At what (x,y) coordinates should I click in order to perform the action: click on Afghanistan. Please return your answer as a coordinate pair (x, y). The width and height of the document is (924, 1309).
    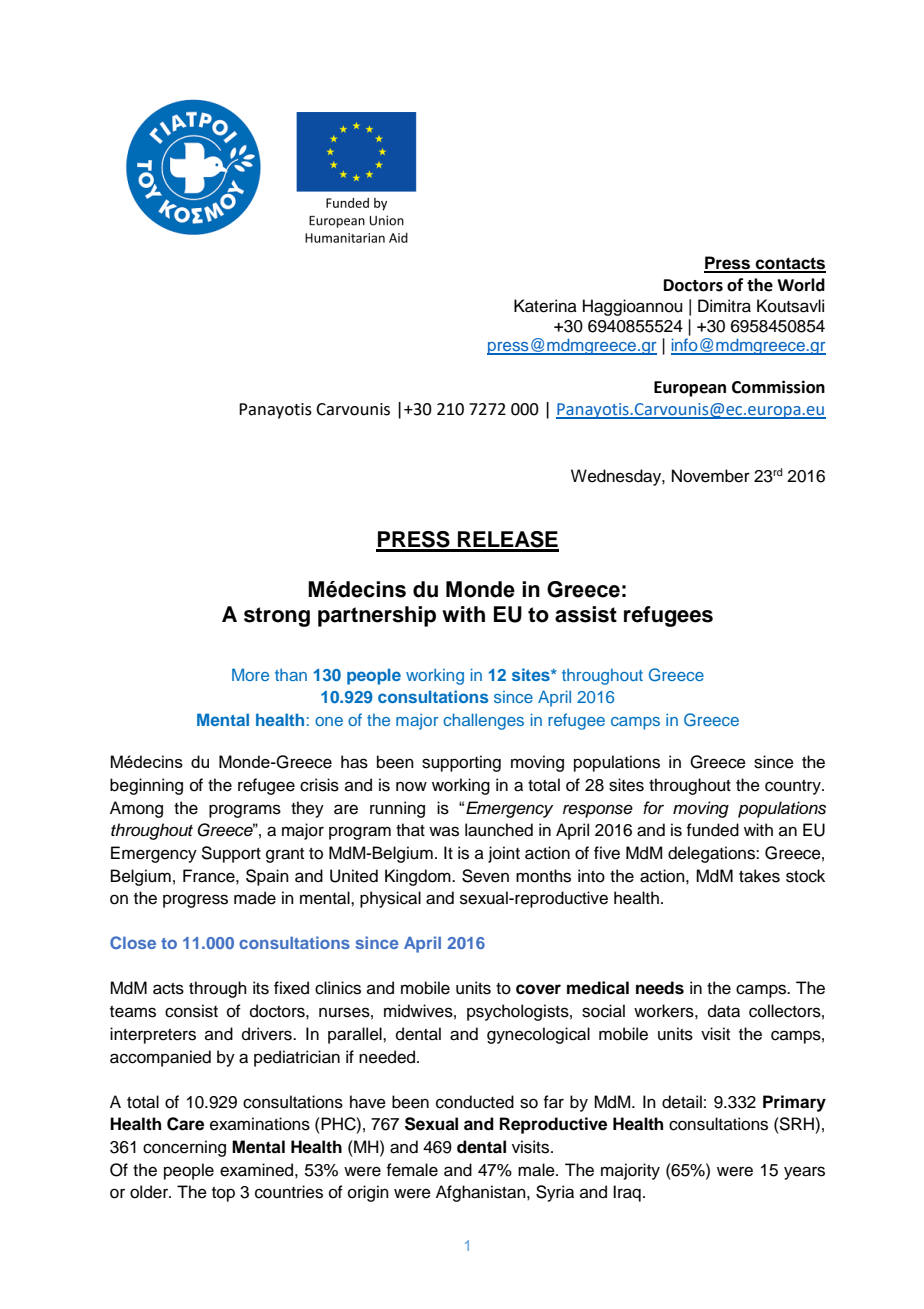
    Looking at the image, I should click on (482, 1193).
